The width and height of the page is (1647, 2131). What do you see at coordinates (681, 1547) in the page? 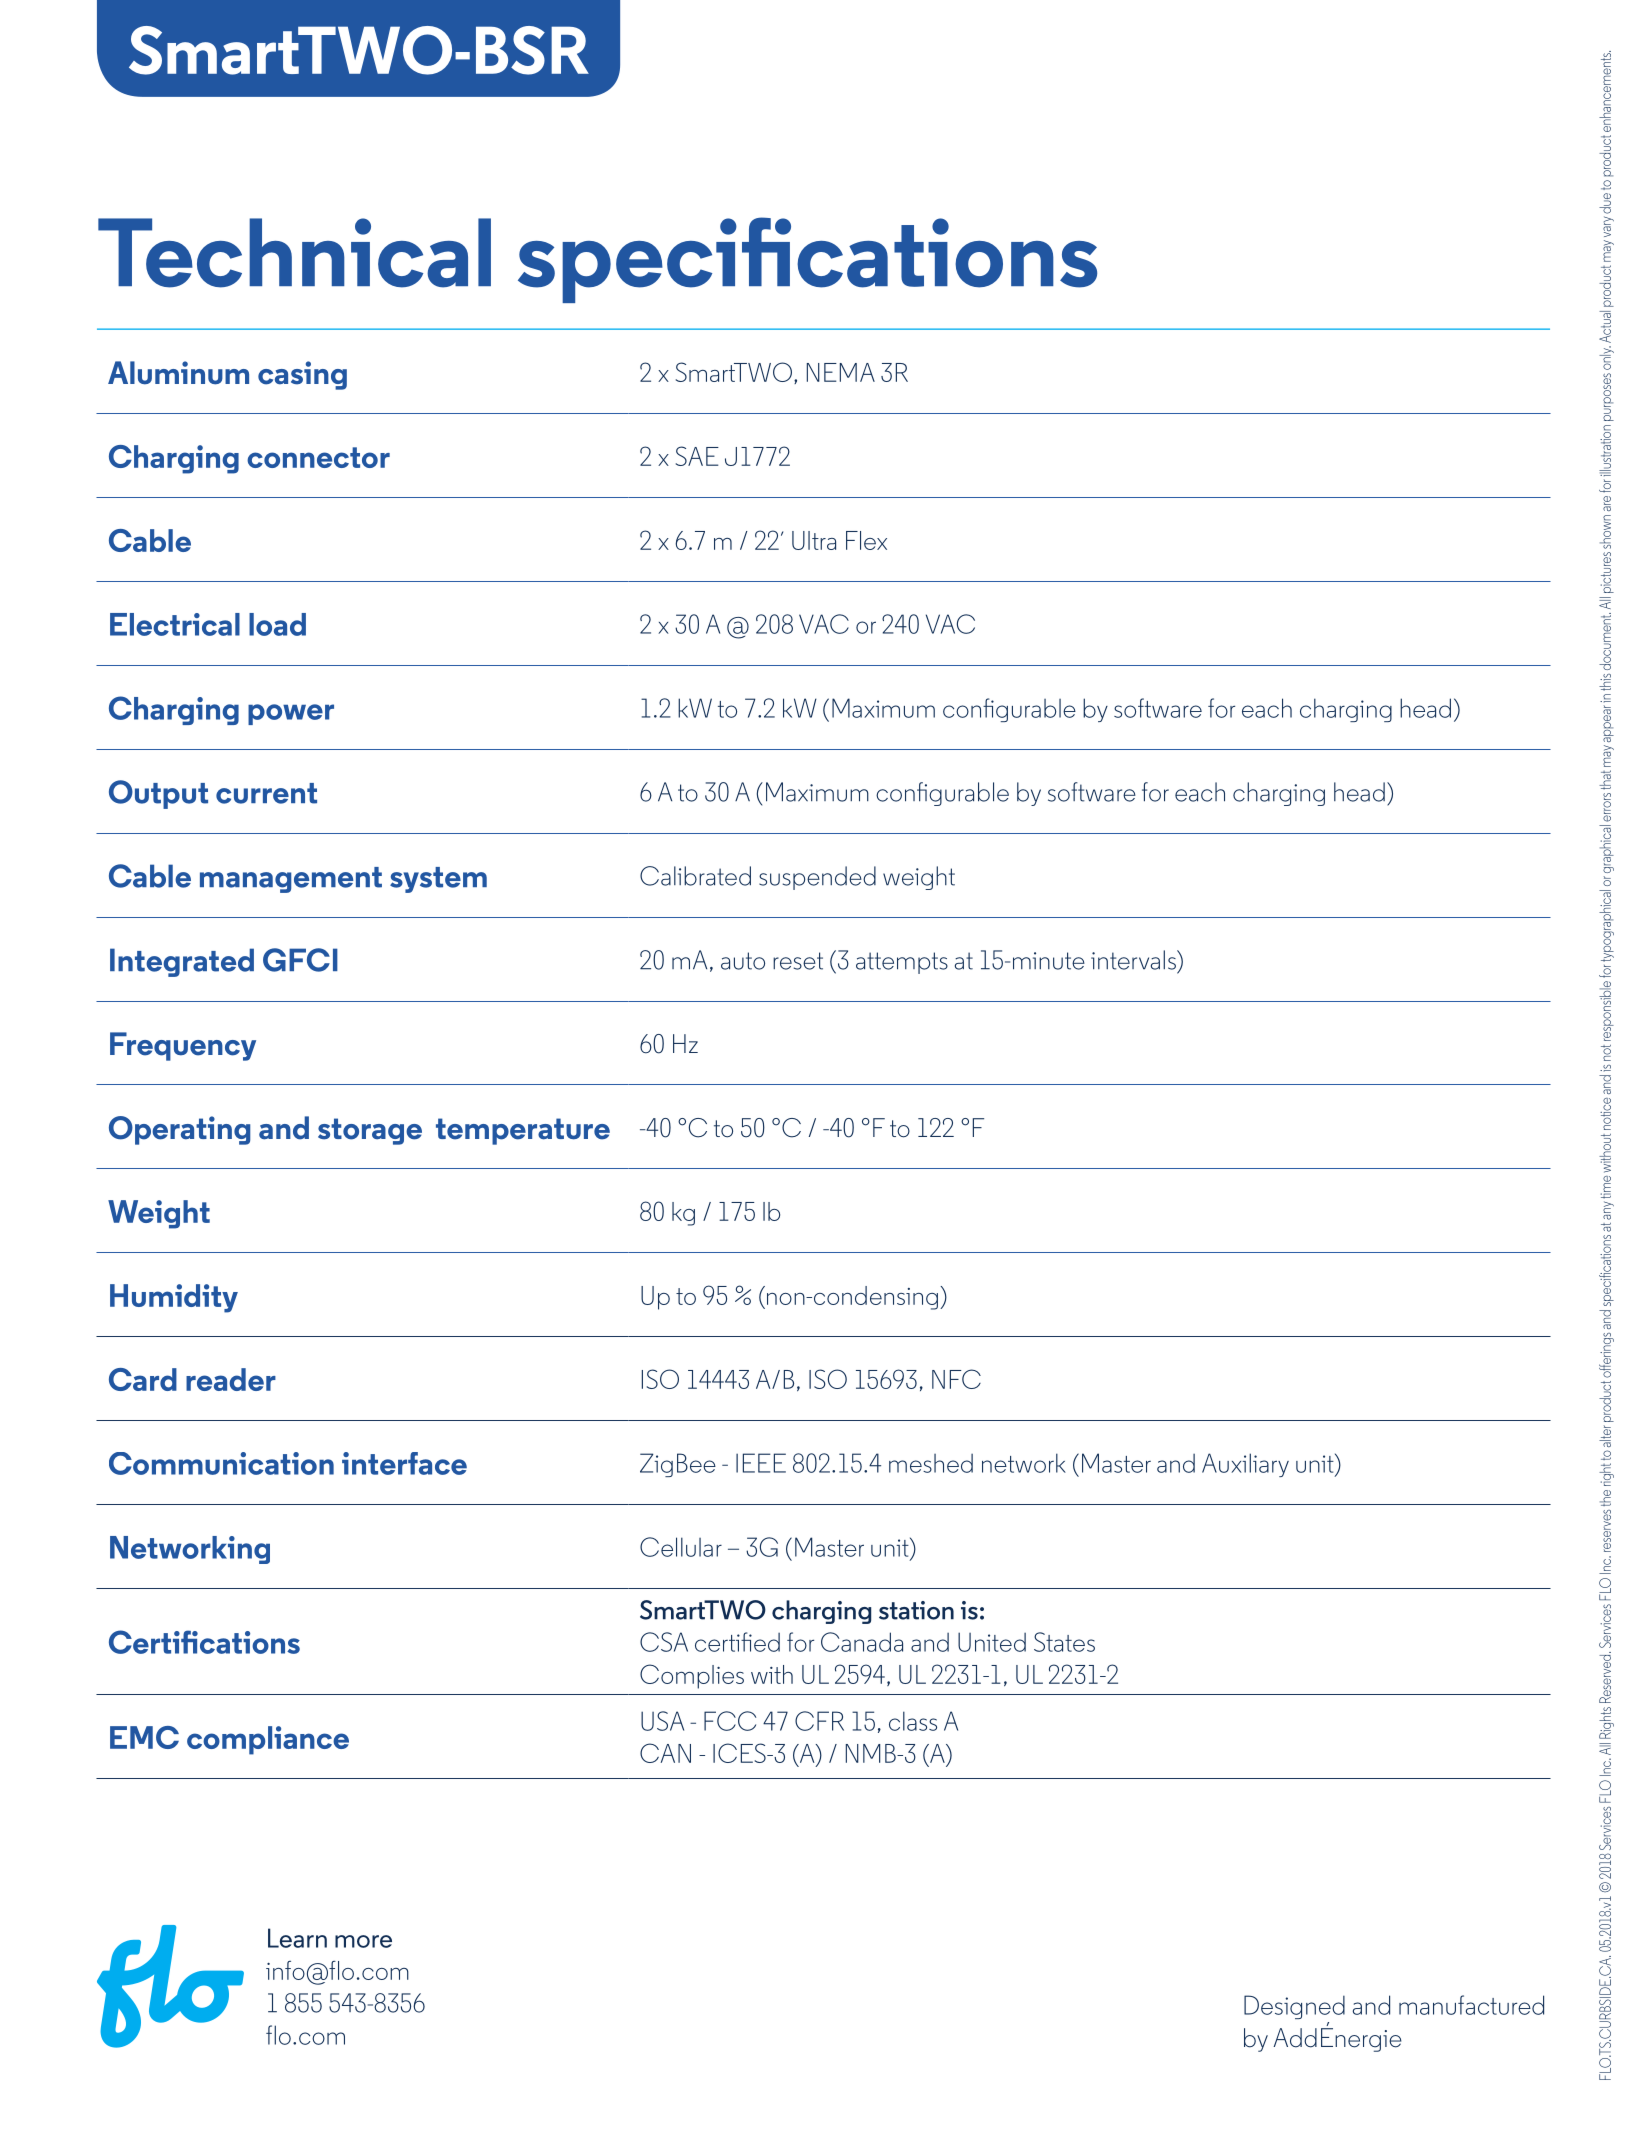
I see `Cellular` at bounding box center [681, 1547].
